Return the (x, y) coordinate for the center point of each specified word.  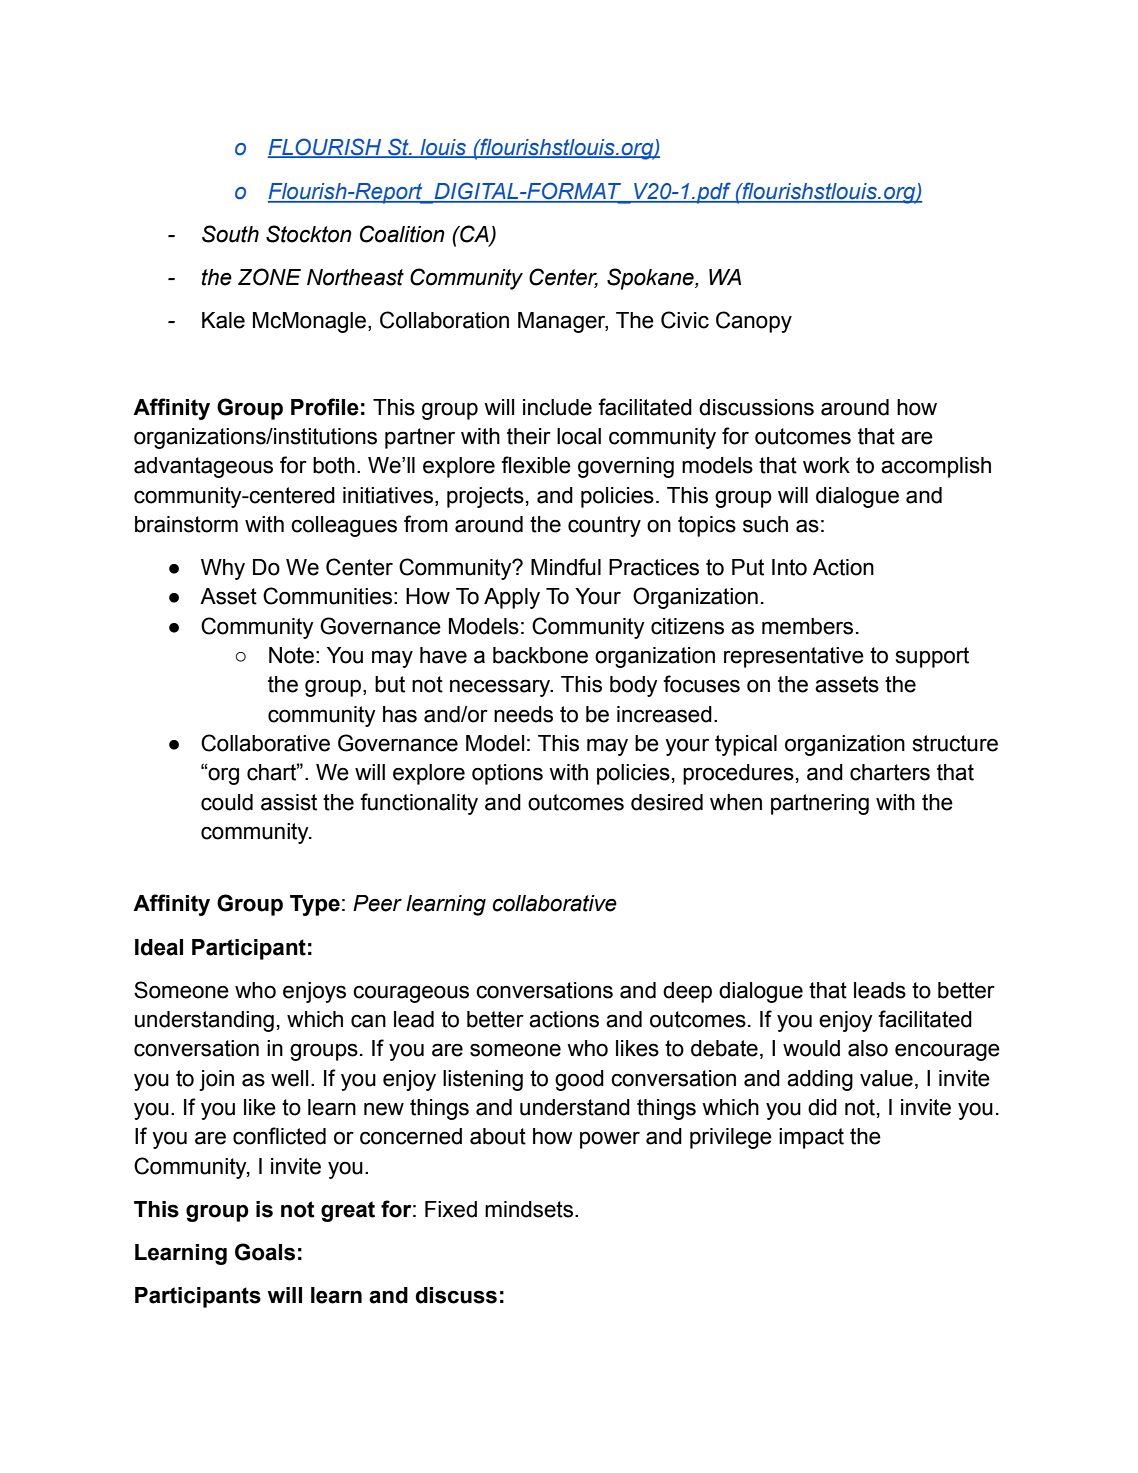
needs (523, 714)
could (227, 802)
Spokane (651, 279)
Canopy (754, 322)
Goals (265, 1252)
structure (955, 743)
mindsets (529, 1209)
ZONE (269, 277)
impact (811, 1138)
